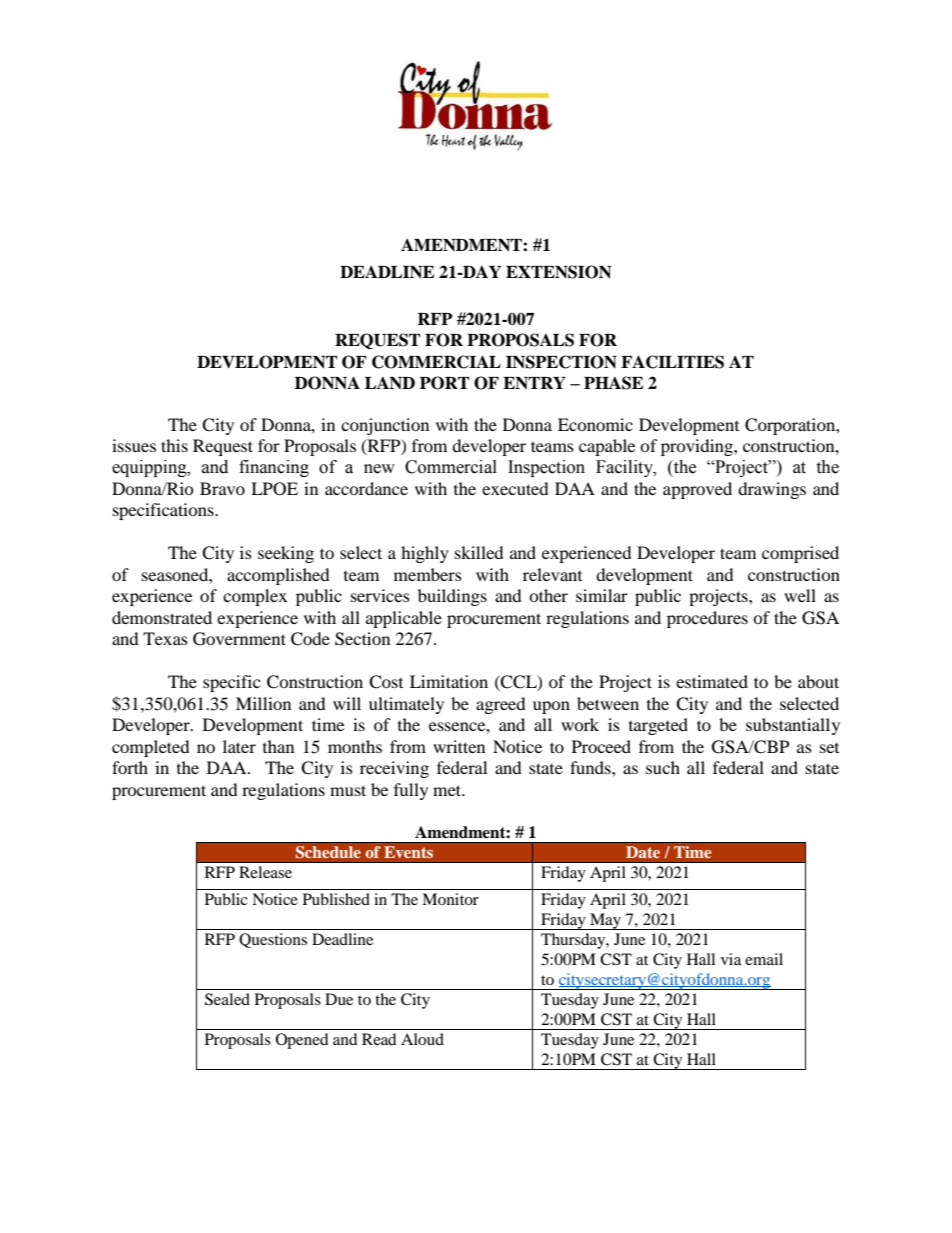  I want to click on EXTENSION, so click(558, 272).
